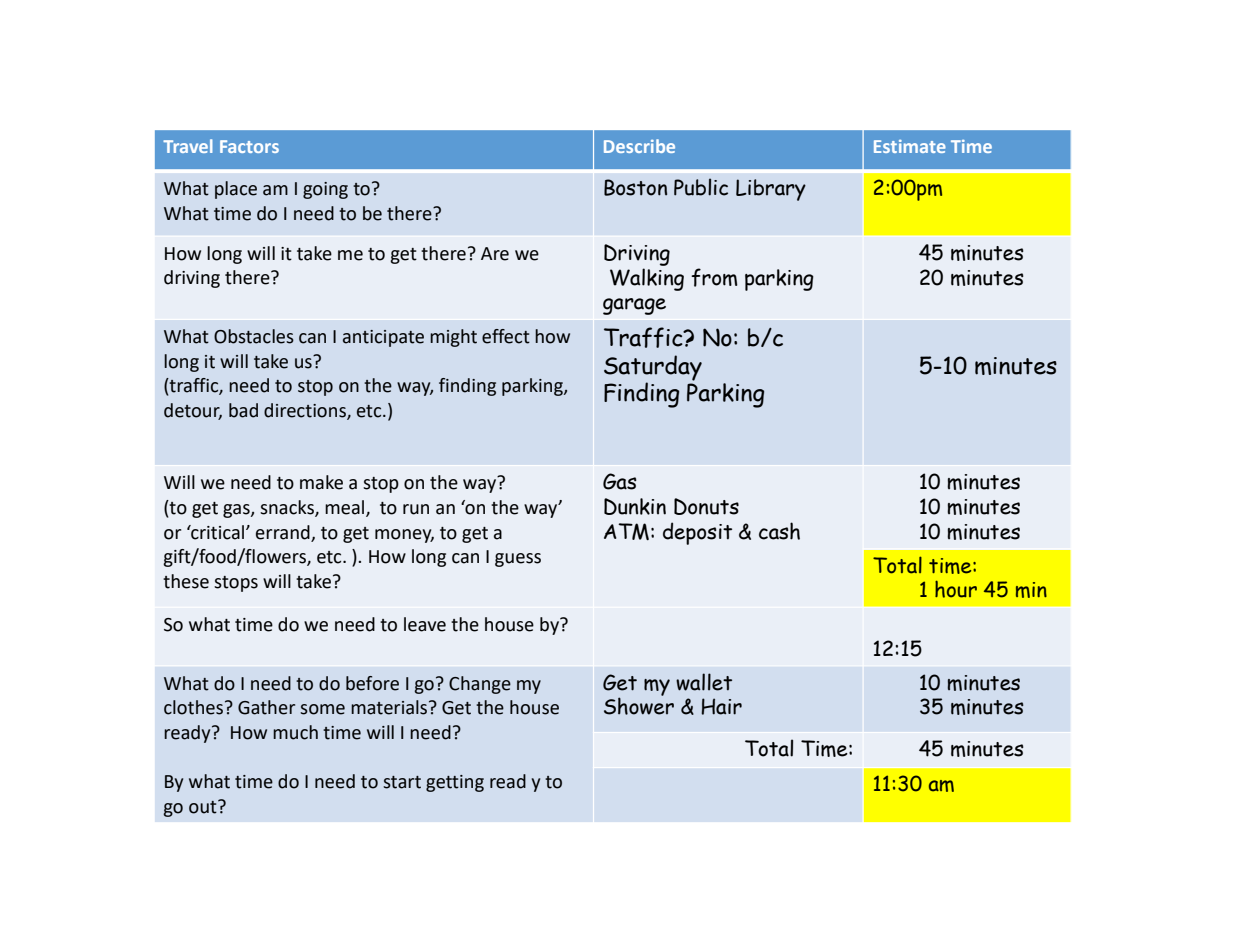 The height and width of the screenshot is (952, 1233). I want to click on hour, so click(956, 589).
